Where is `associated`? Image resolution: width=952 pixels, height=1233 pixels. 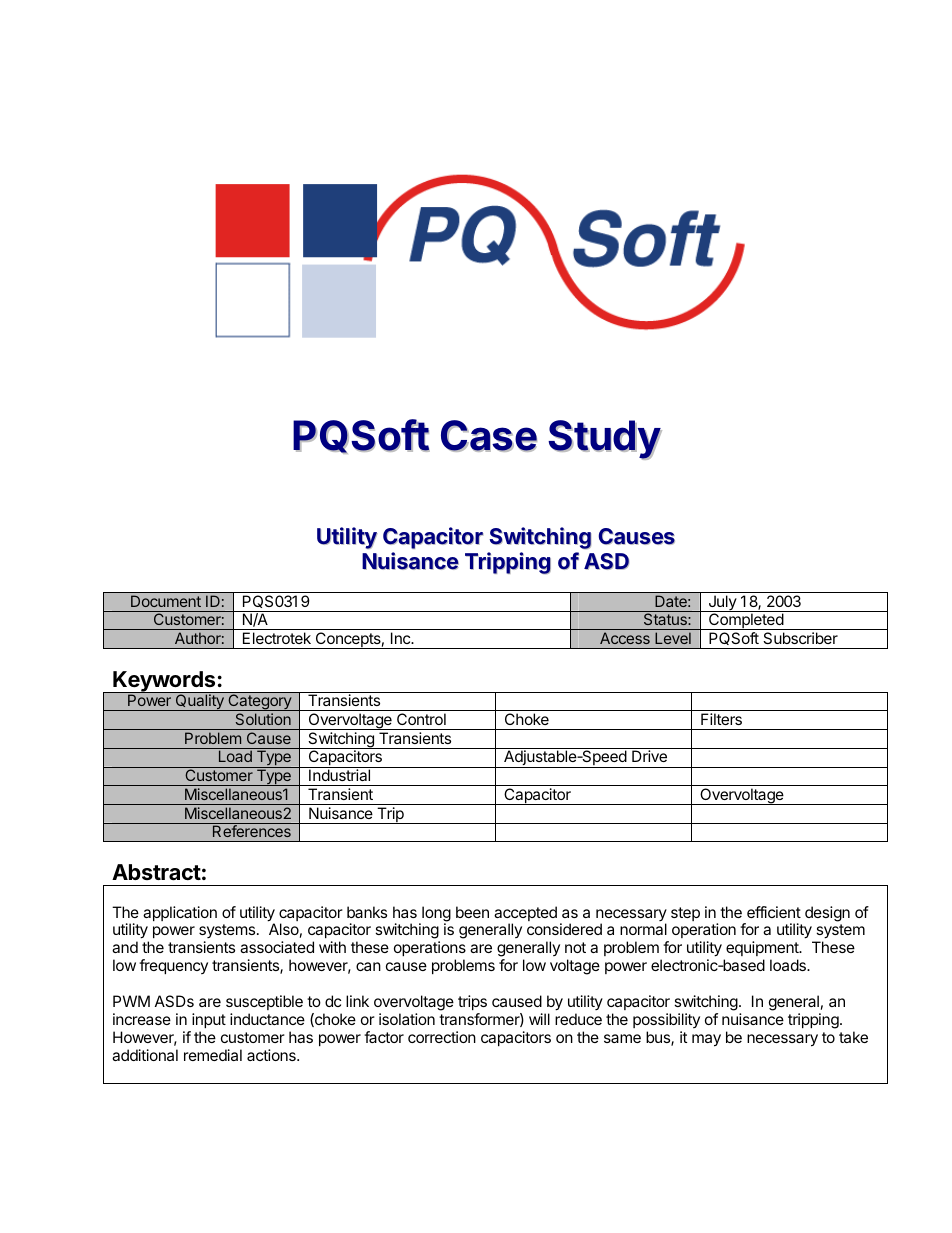 associated is located at coordinates (277, 947).
